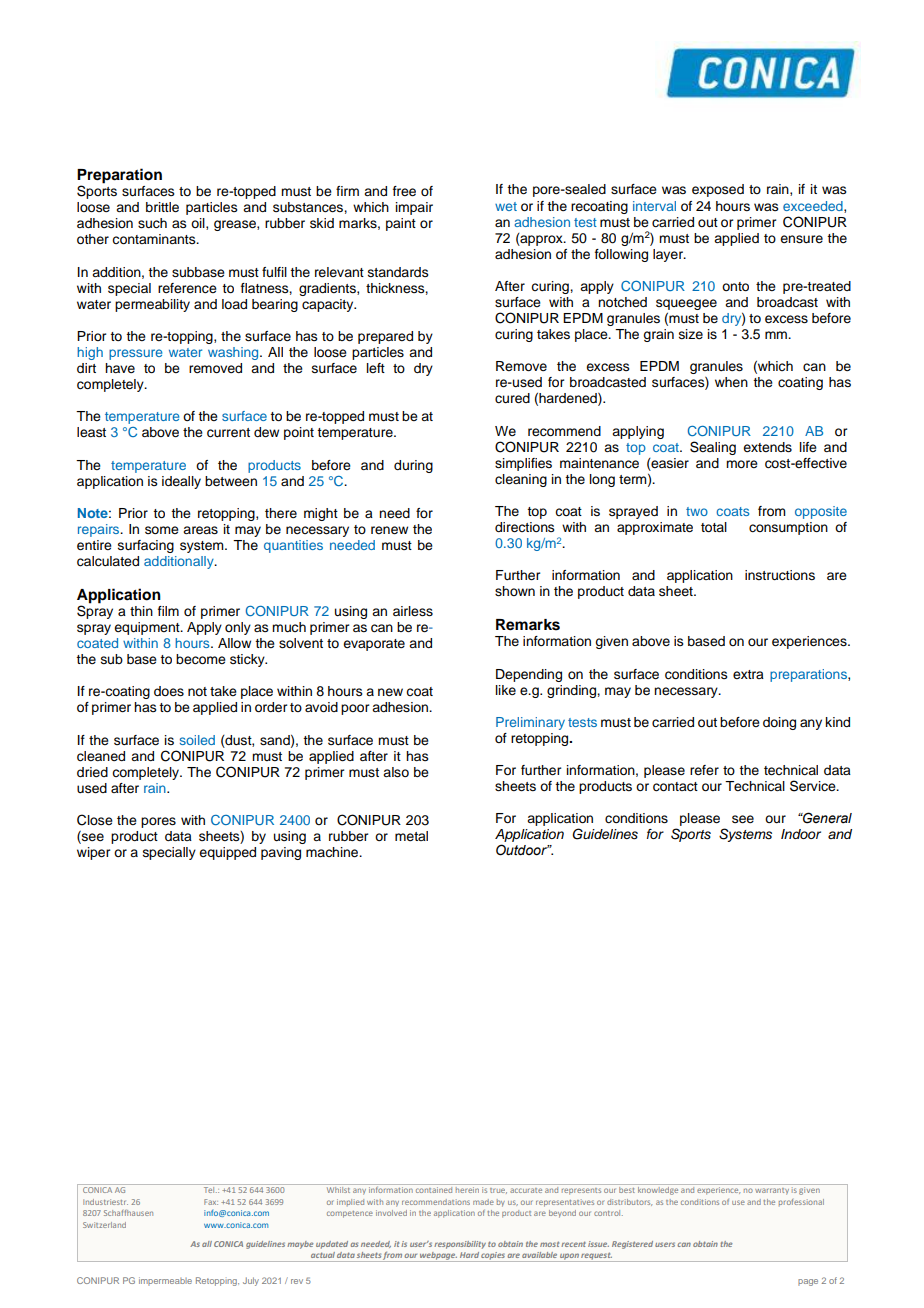  What do you see at coordinates (152, 223) in the image?
I see `such` at bounding box center [152, 223].
